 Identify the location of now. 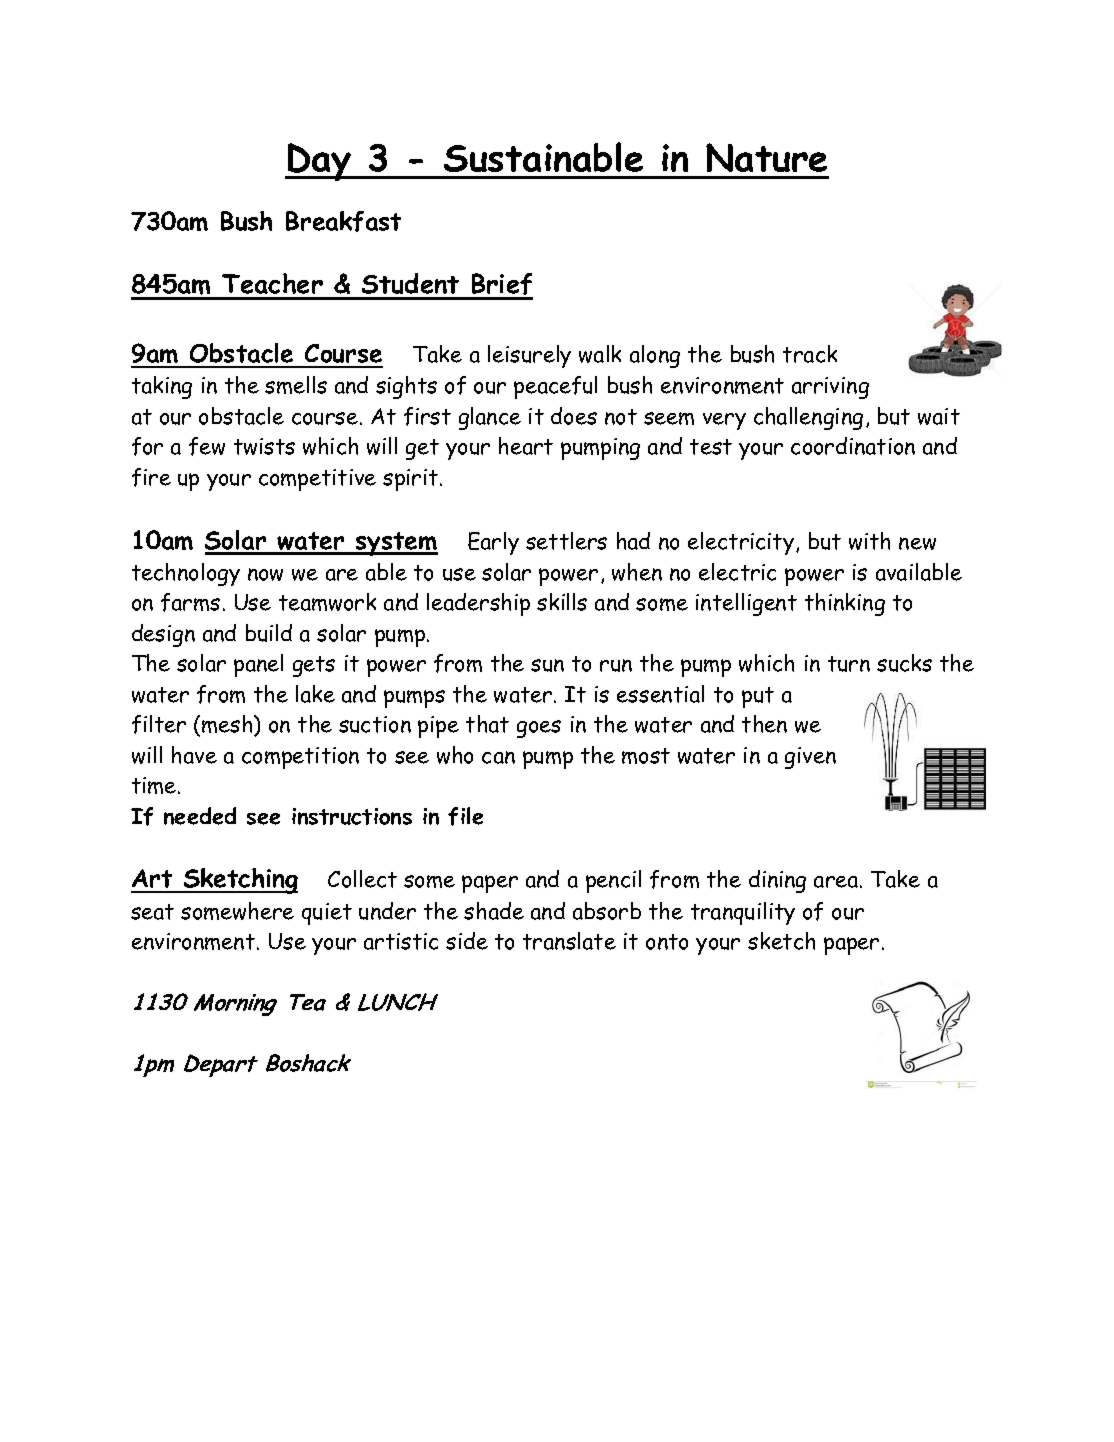
(265, 574).
